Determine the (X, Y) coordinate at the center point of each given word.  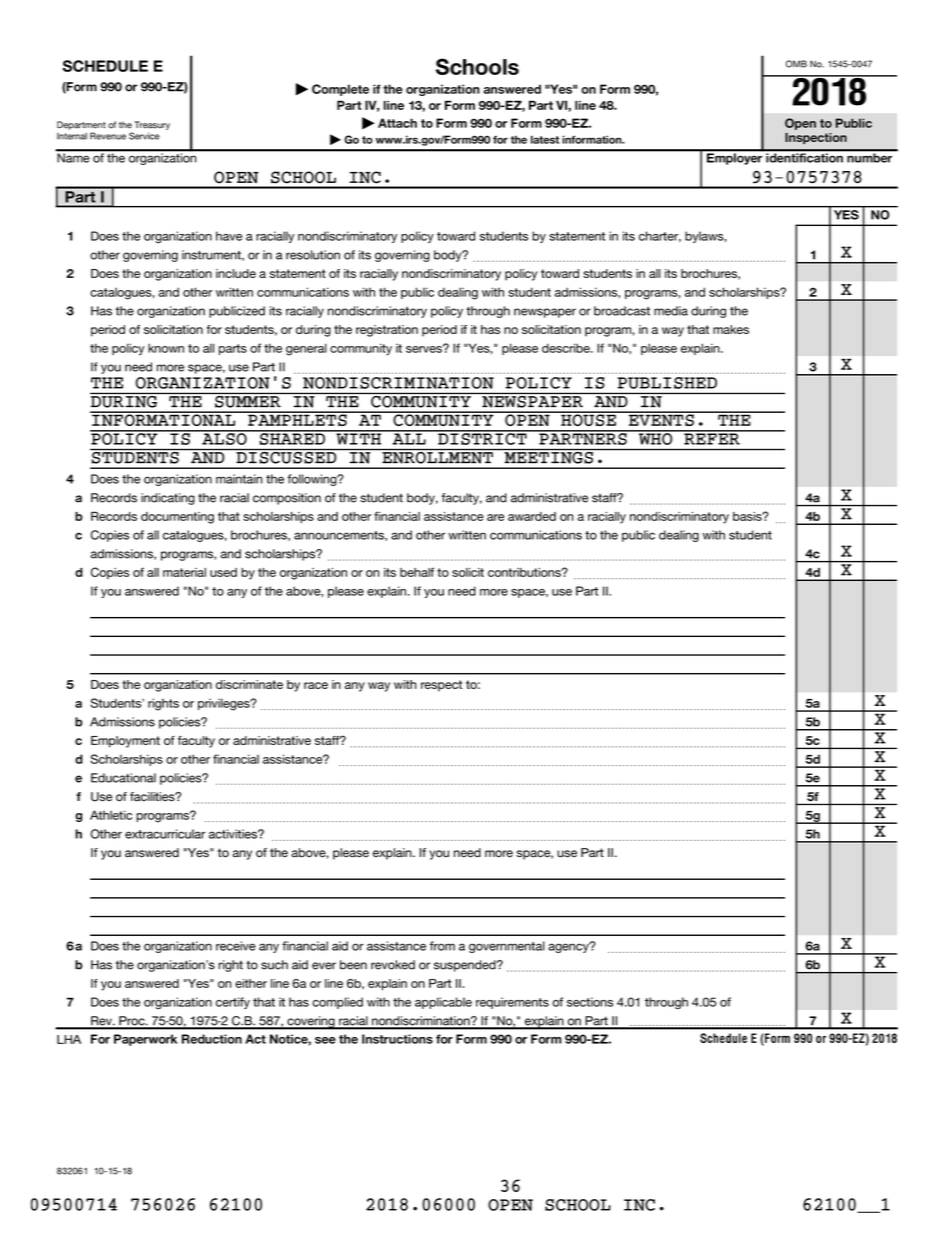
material (184, 572)
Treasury (152, 125)
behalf (417, 572)
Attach (397, 123)
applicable (443, 1003)
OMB (796, 64)
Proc (132, 1022)
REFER (712, 438)
